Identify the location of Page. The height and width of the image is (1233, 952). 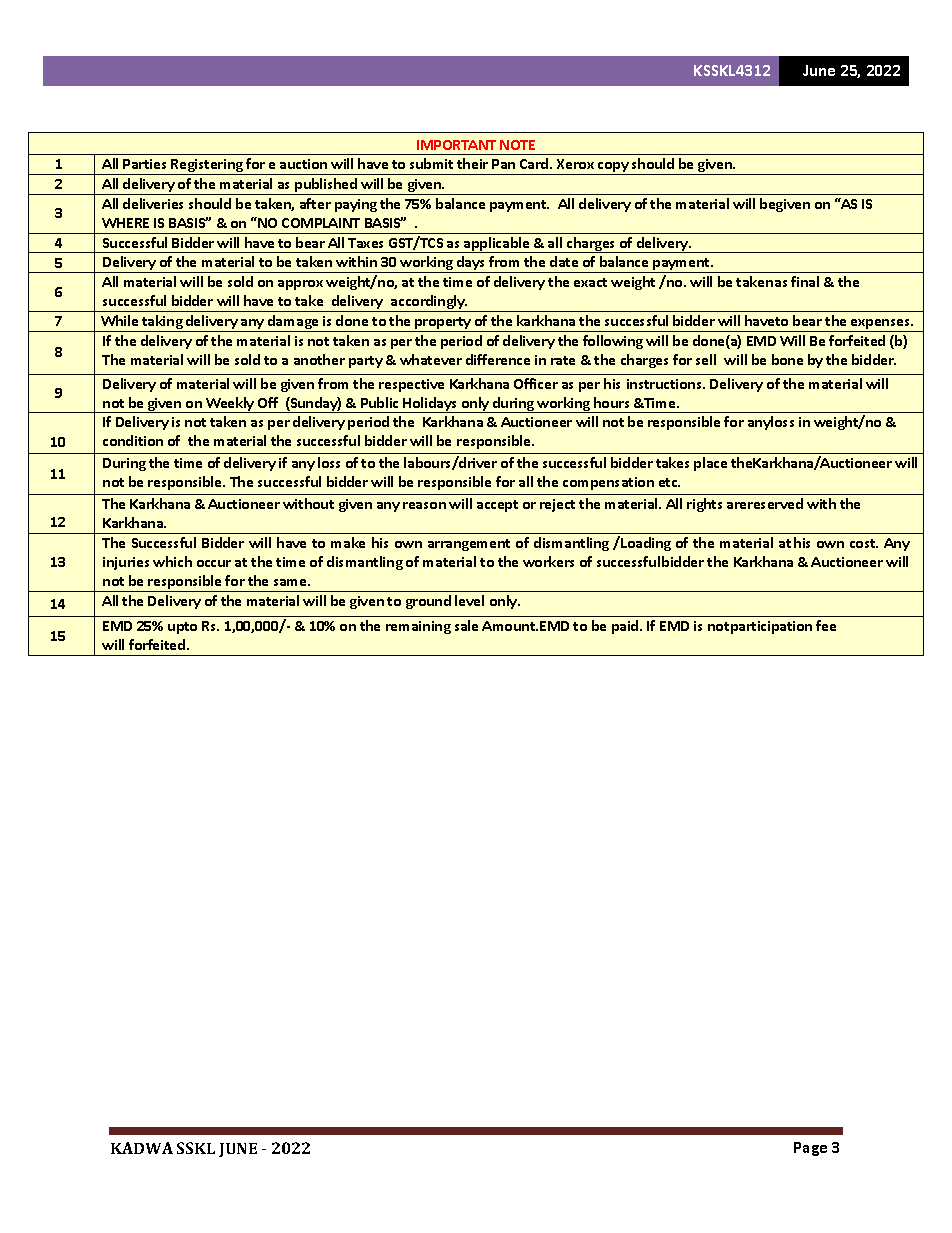
(810, 1149).
